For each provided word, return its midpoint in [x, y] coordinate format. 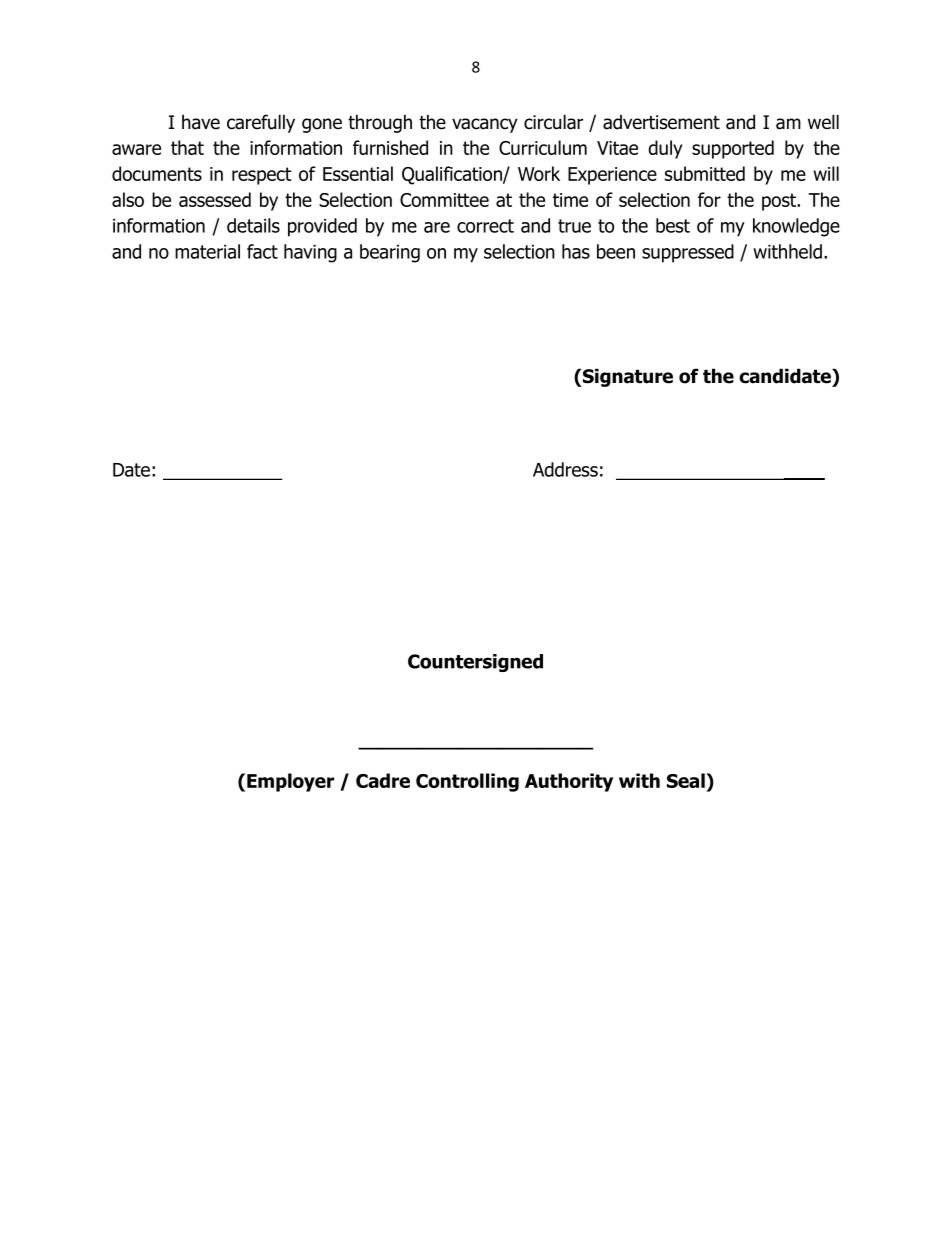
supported [733, 149]
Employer [290, 782]
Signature [627, 377]
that [187, 147]
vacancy [485, 125]
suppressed [688, 253]
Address [565, 469]
